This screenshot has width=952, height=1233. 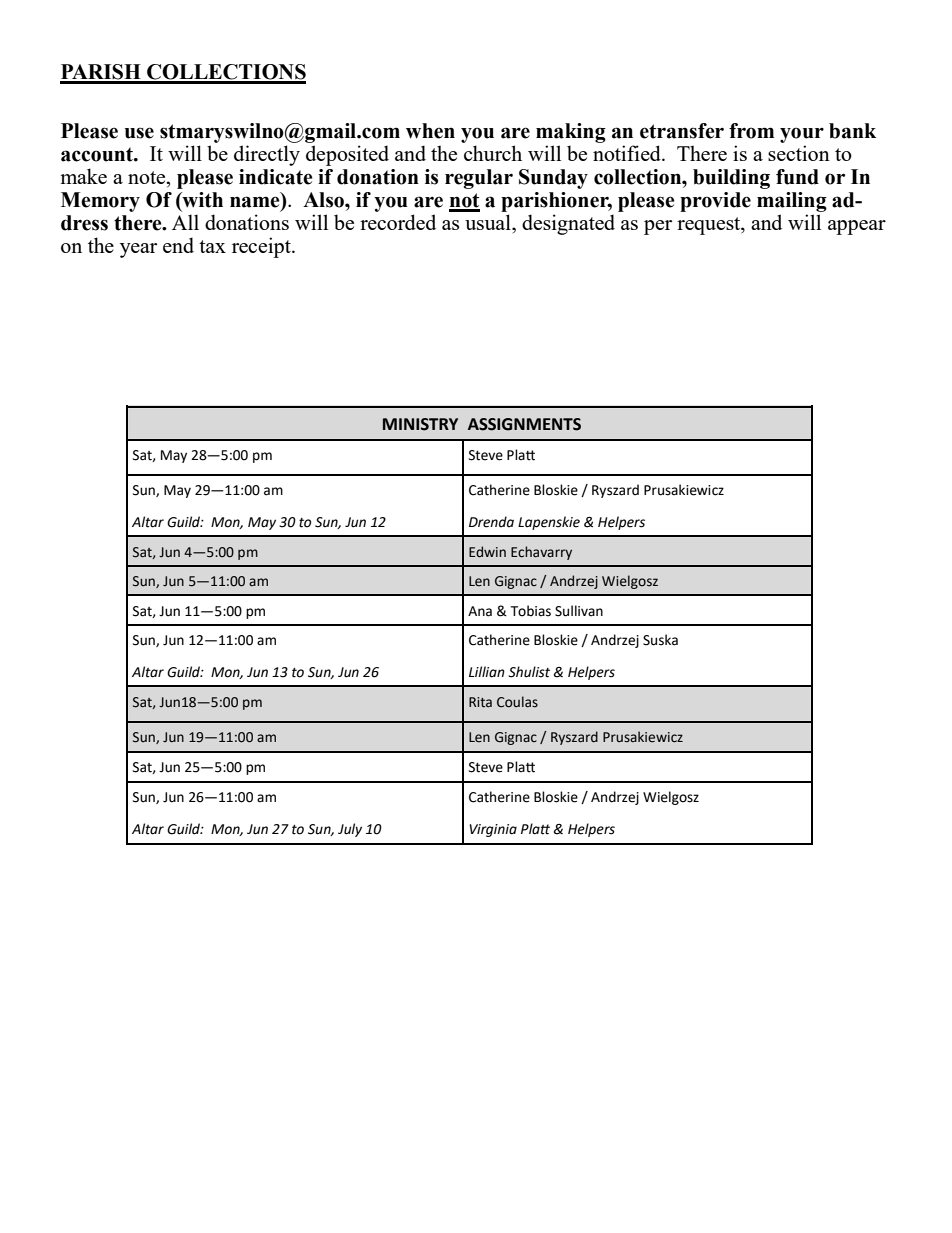 What do you see at coordinates (480, 702) in the screenshot?
I see `Rita` at bounding box center [480, 702].
